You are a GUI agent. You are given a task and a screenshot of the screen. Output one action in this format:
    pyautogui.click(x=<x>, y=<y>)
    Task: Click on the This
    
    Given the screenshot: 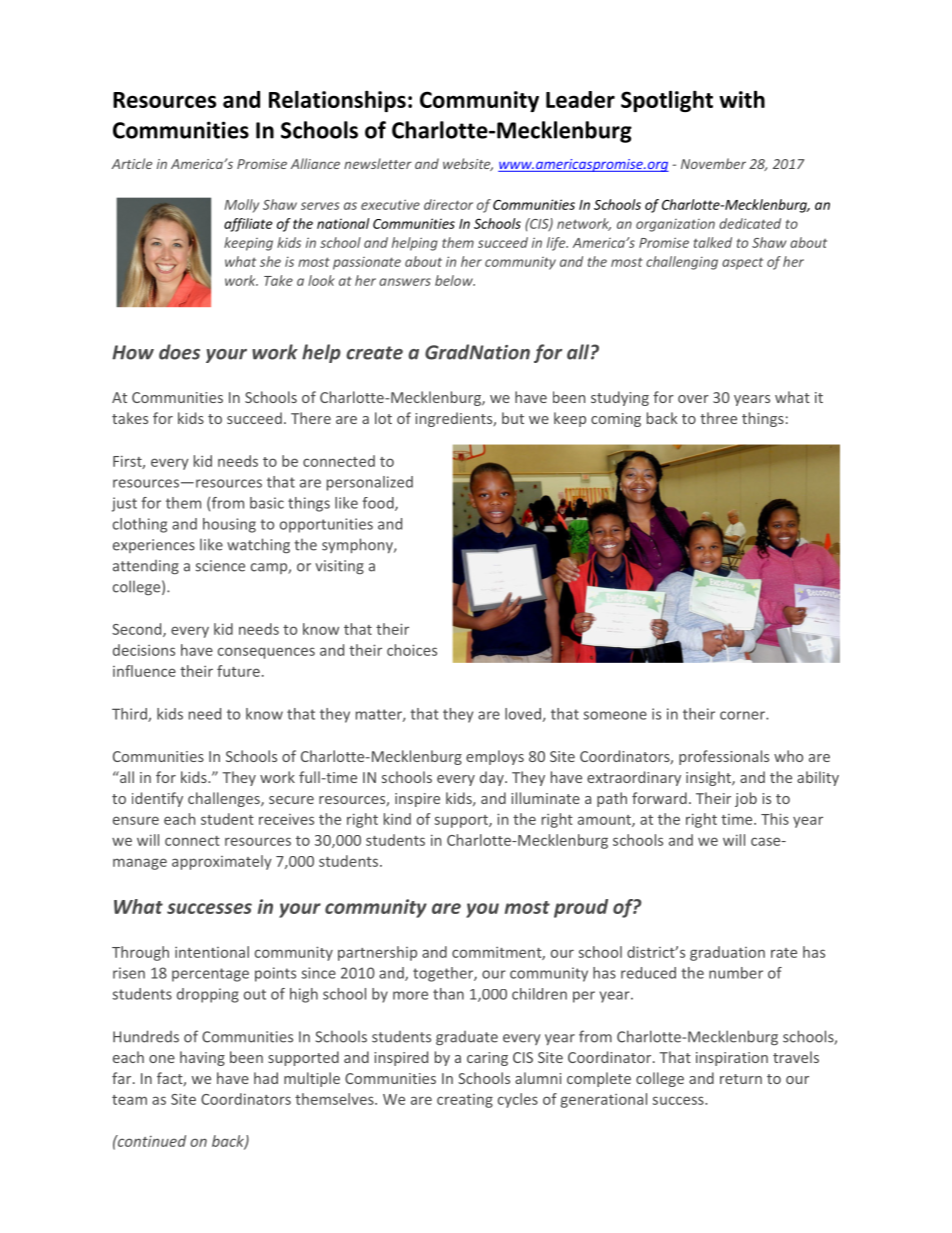 What is the action you would take?
    pyautogui.click(x=775, y=819)
